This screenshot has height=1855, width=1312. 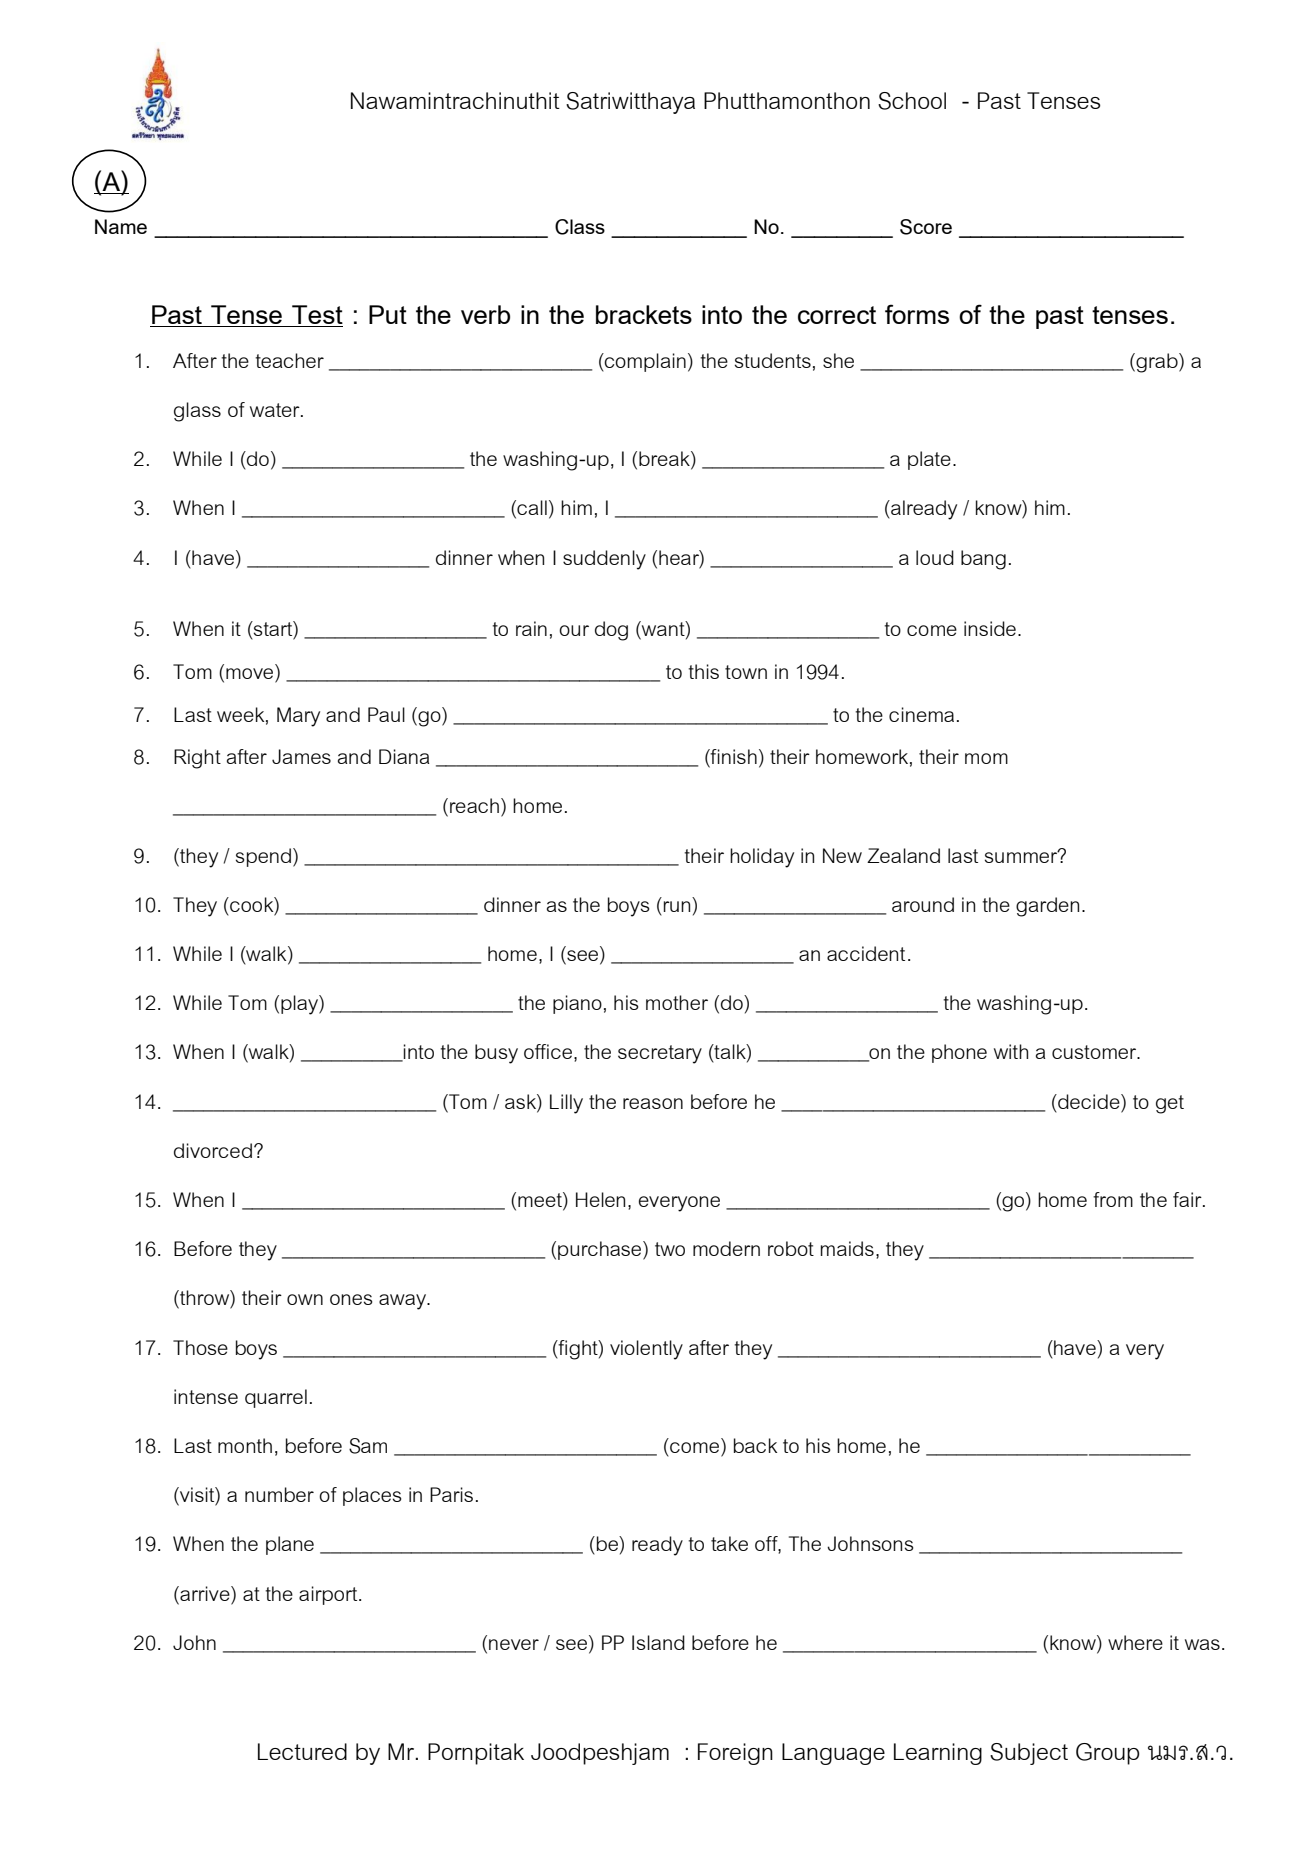 What do you see at coordinates (600, 1199) in the screenshot?
I see `Helen` at bounding box center [600, 1199].
